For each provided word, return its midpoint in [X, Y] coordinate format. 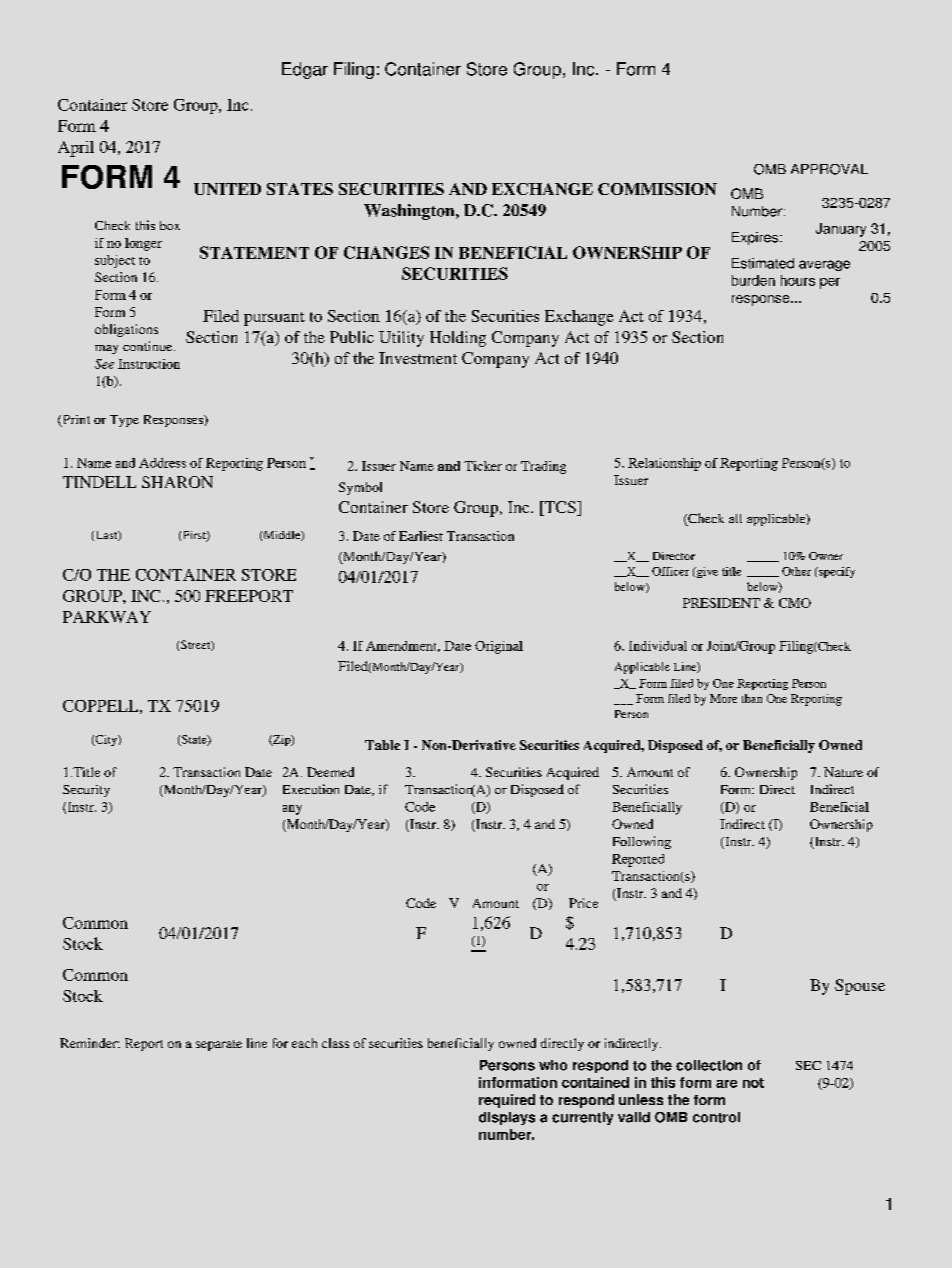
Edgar [305, 70]
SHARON [177, 482]
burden [753, 280]
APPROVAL [829, 169]
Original [499, 647]
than [752, 698]
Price [583, 903]
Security [86, 791]
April [76, 149]
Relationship [664, 464]
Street [197, 645]
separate [219, 1045]
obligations [126, 330]
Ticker [483, 466]
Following [642, 842]
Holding [458, 339]
